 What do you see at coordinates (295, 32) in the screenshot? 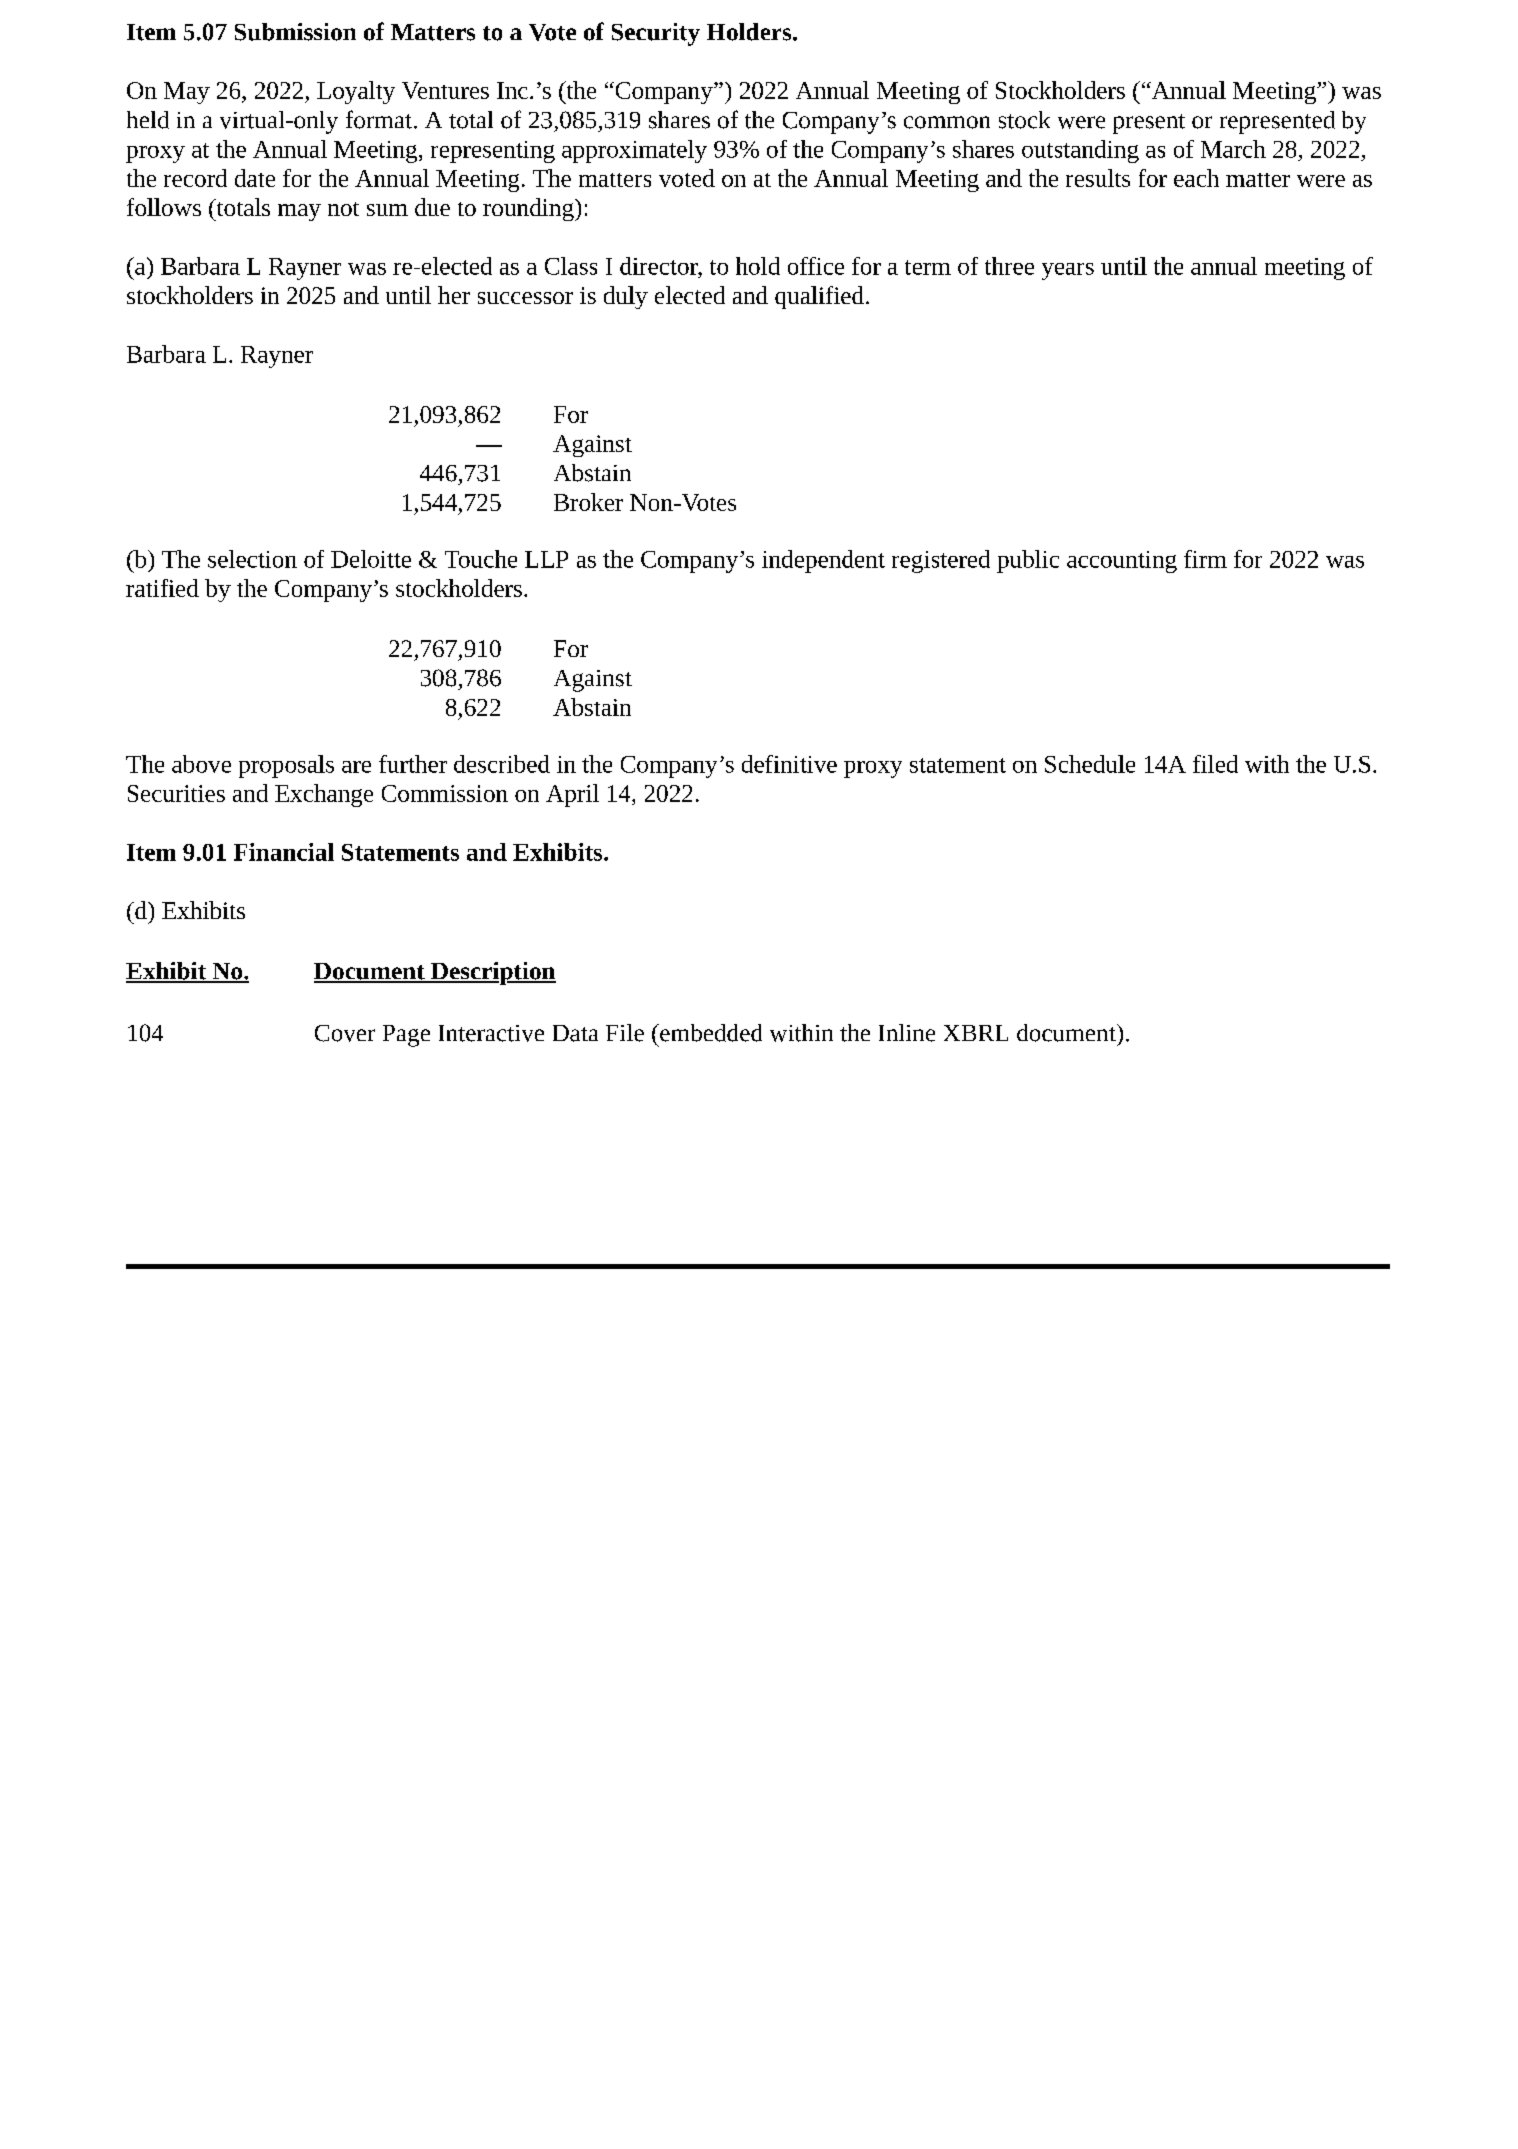
I see `Submission` at bounding box center [295, 32].
